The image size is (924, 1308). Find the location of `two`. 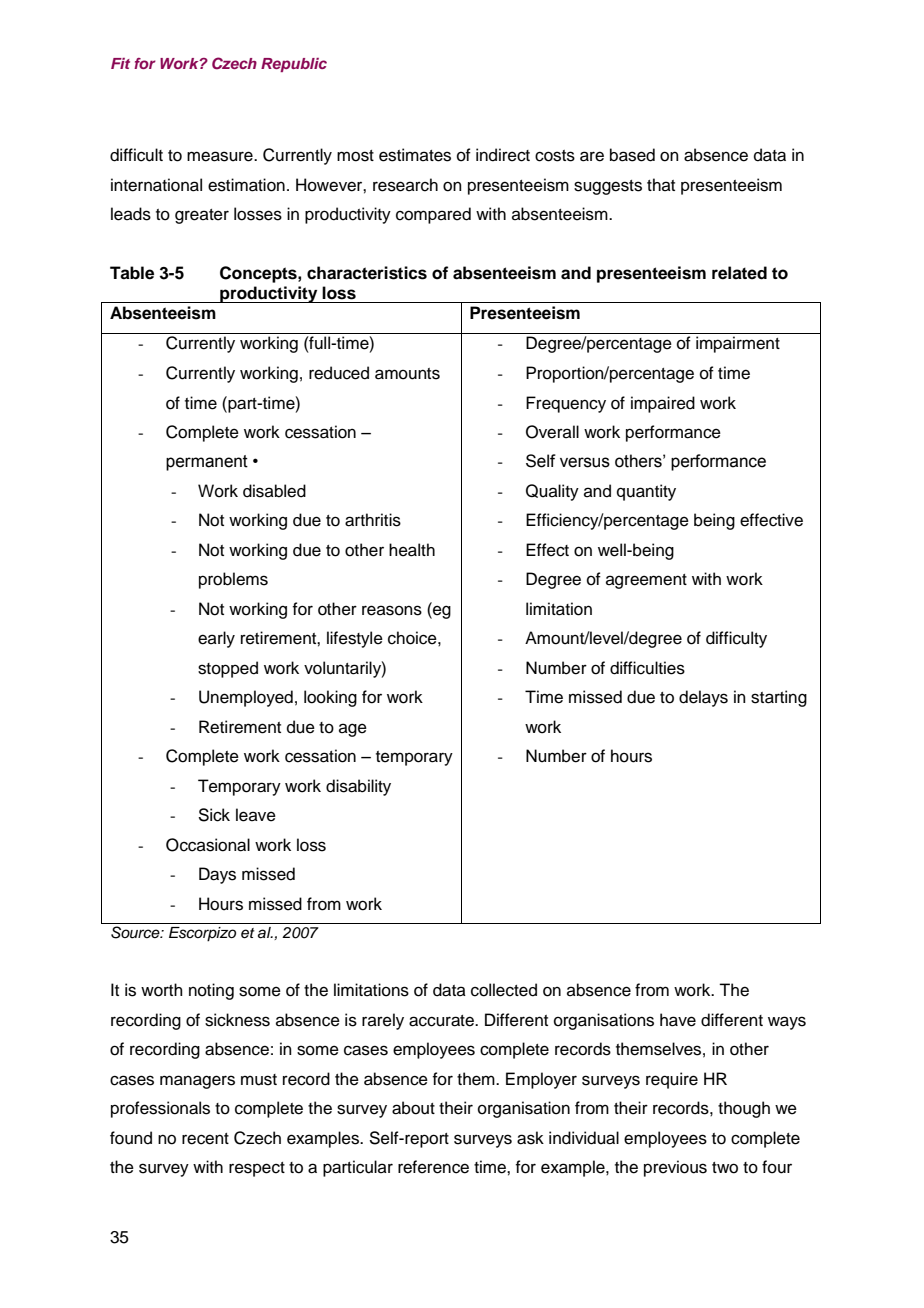

two is located at coordinates (725, 1168).
